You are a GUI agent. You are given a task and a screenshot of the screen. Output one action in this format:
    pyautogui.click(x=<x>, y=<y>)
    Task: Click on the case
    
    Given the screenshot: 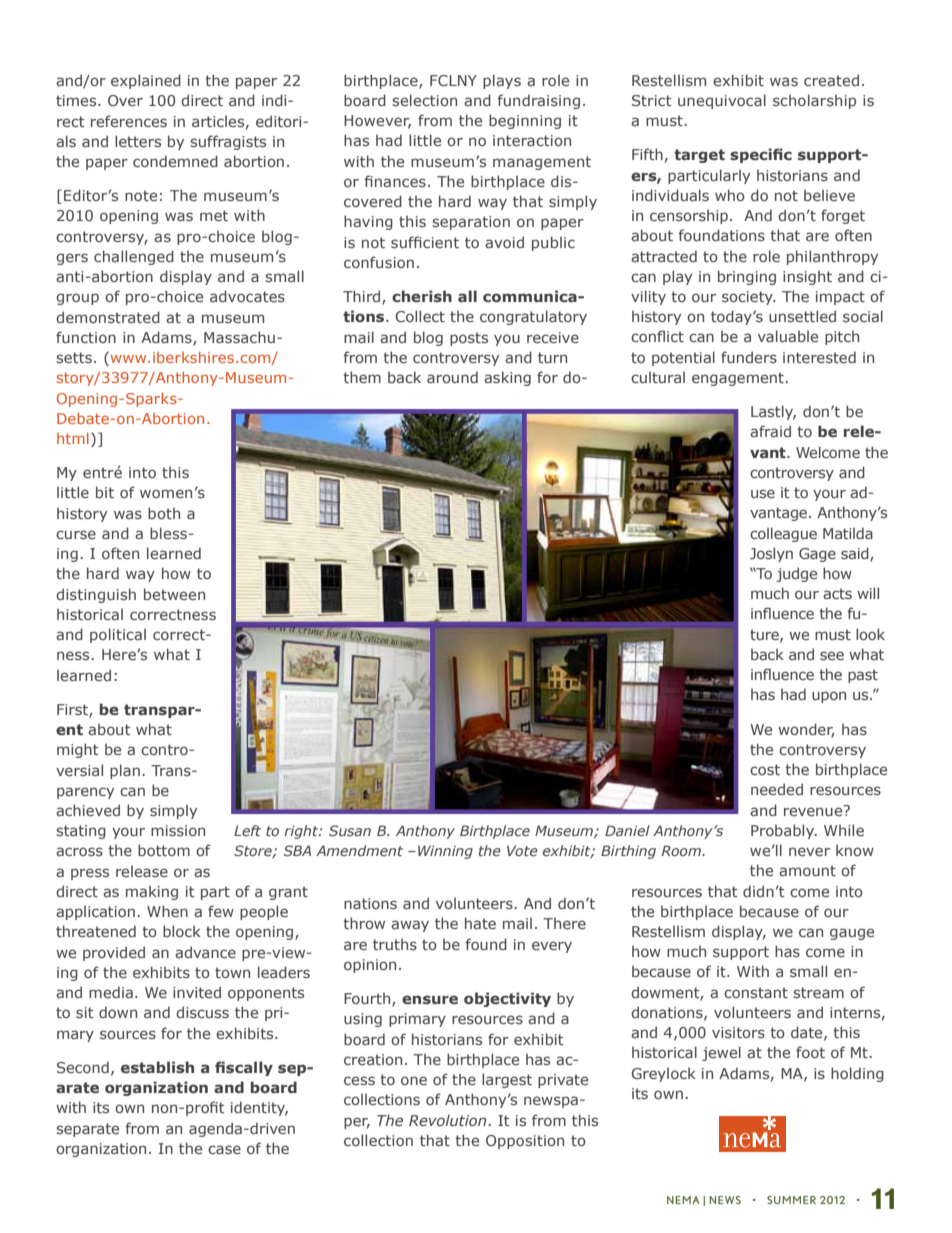 What is the action you would take?
    pyautogui.click(x=224, y=1149)
